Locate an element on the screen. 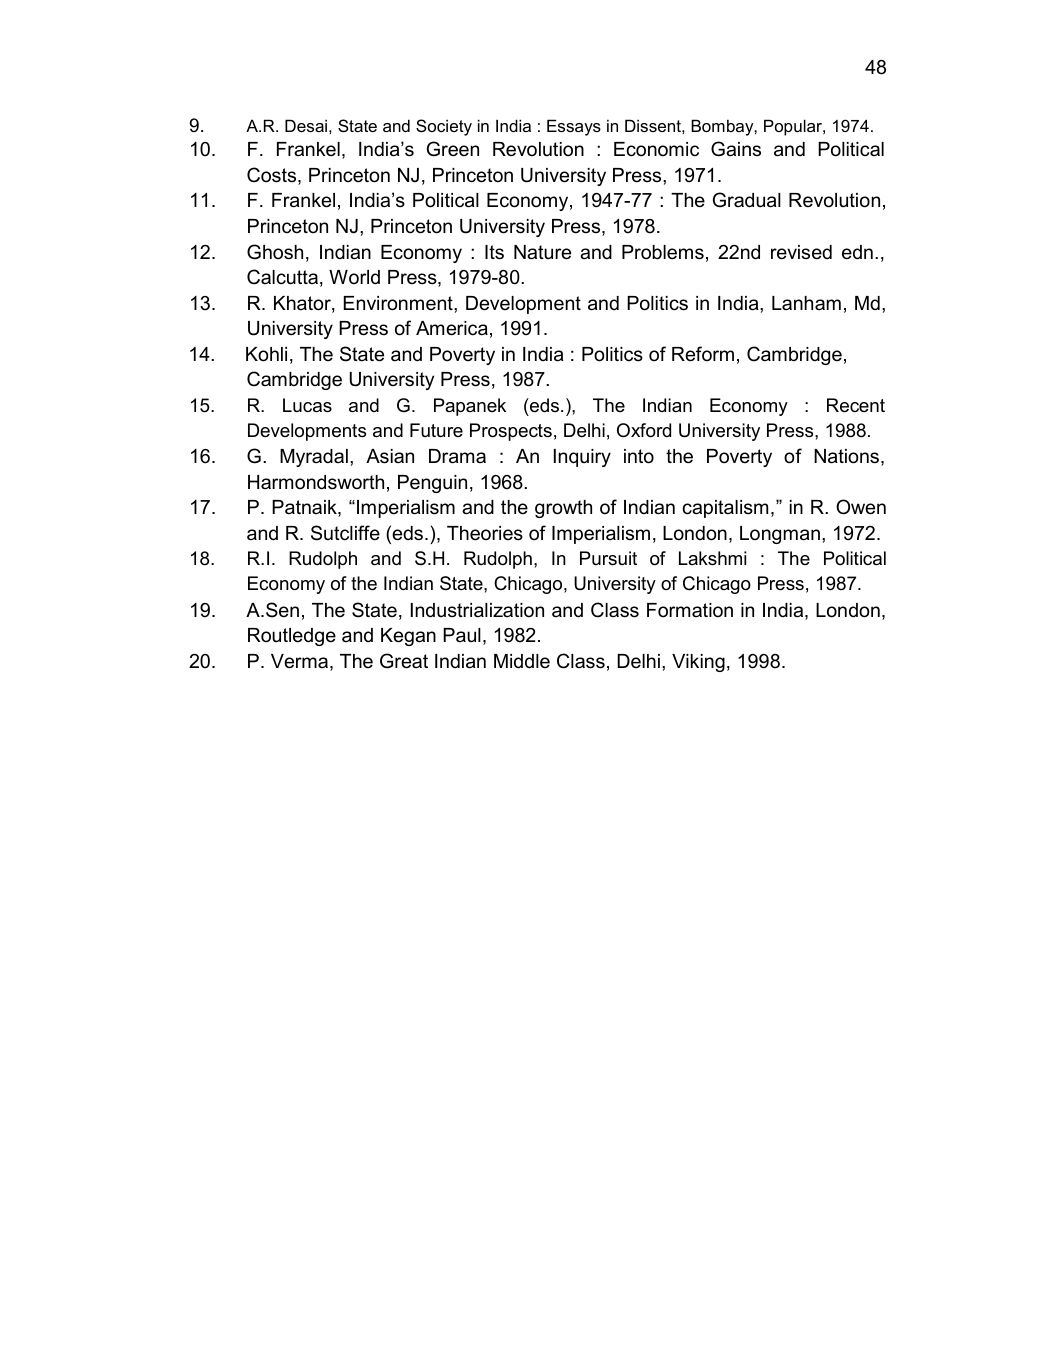 Image resolution: width=1048 pixels, height=1357 pixels. Society is located at coordinates (444, 127).
